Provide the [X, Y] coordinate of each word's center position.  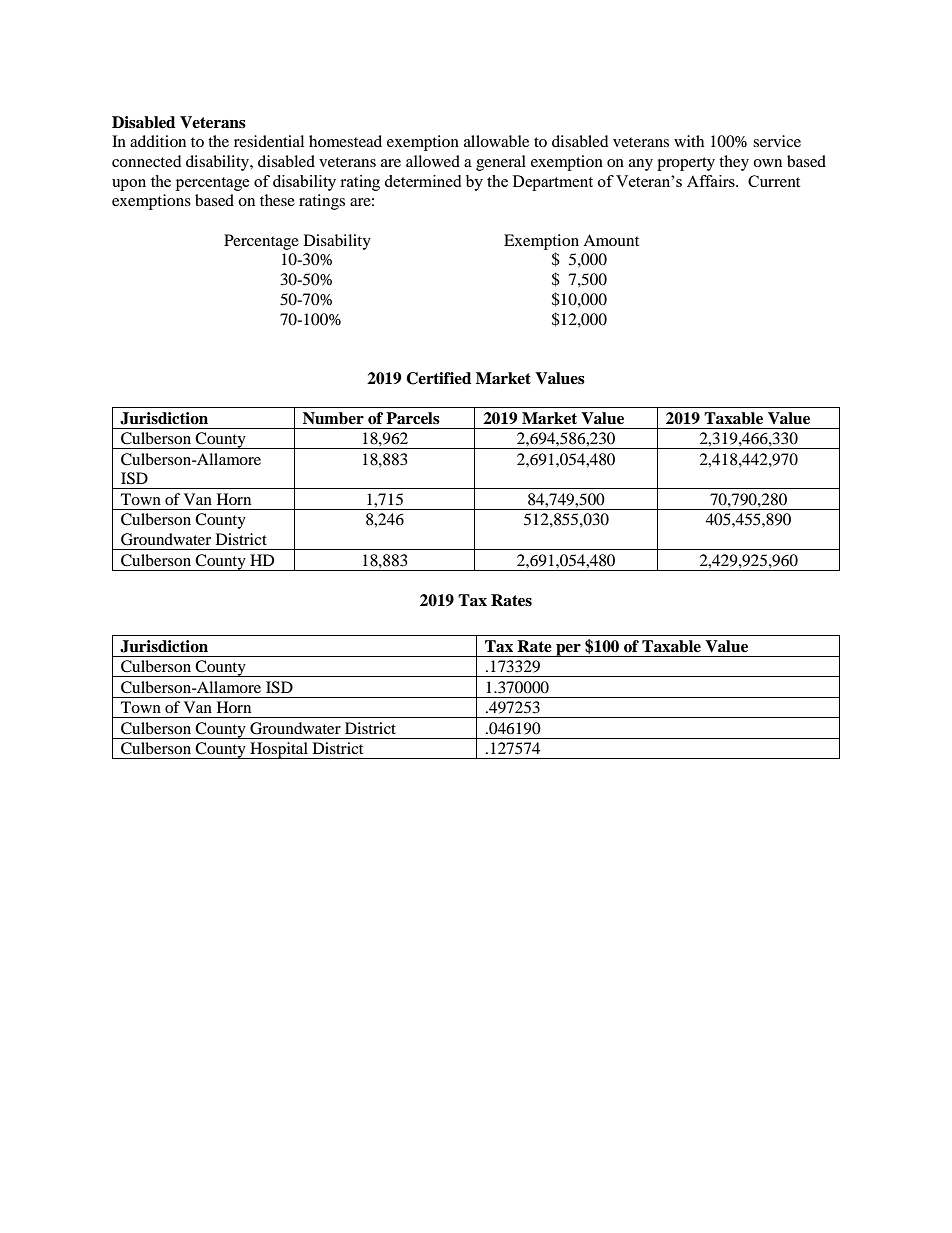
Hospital [279, 750]
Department [553, 183]
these [277, 200]
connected [147, 161]
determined [422, 181]
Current [774, 181]
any [641, 165]
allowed [433, 161]
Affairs [712, 181]
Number [333, 418]
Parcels [413, 418]
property [686, 164]
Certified [438, 378]
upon [129, 185]
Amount [611, 240]
